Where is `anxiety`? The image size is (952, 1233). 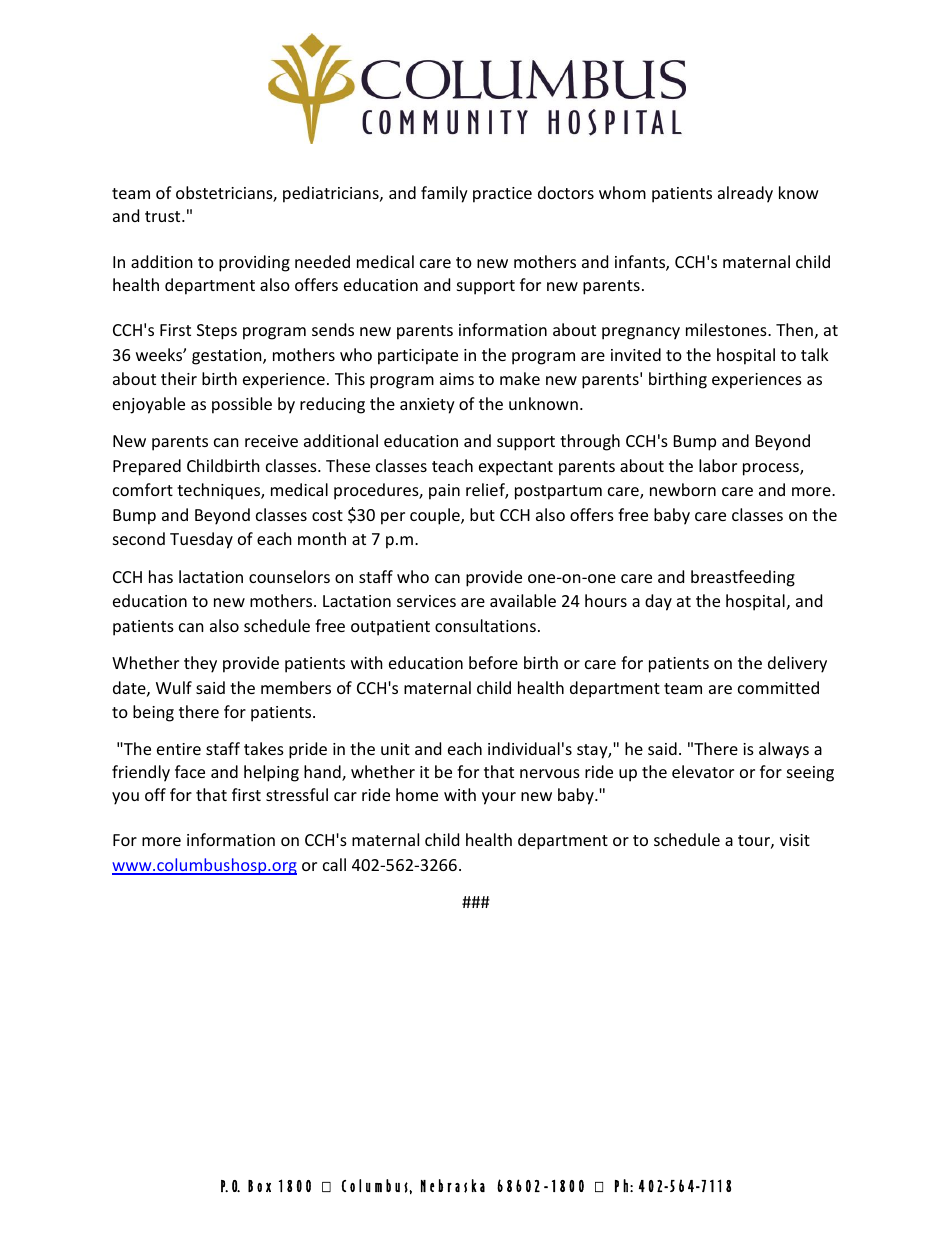
anxiety is located at coordinates (427, 406).
